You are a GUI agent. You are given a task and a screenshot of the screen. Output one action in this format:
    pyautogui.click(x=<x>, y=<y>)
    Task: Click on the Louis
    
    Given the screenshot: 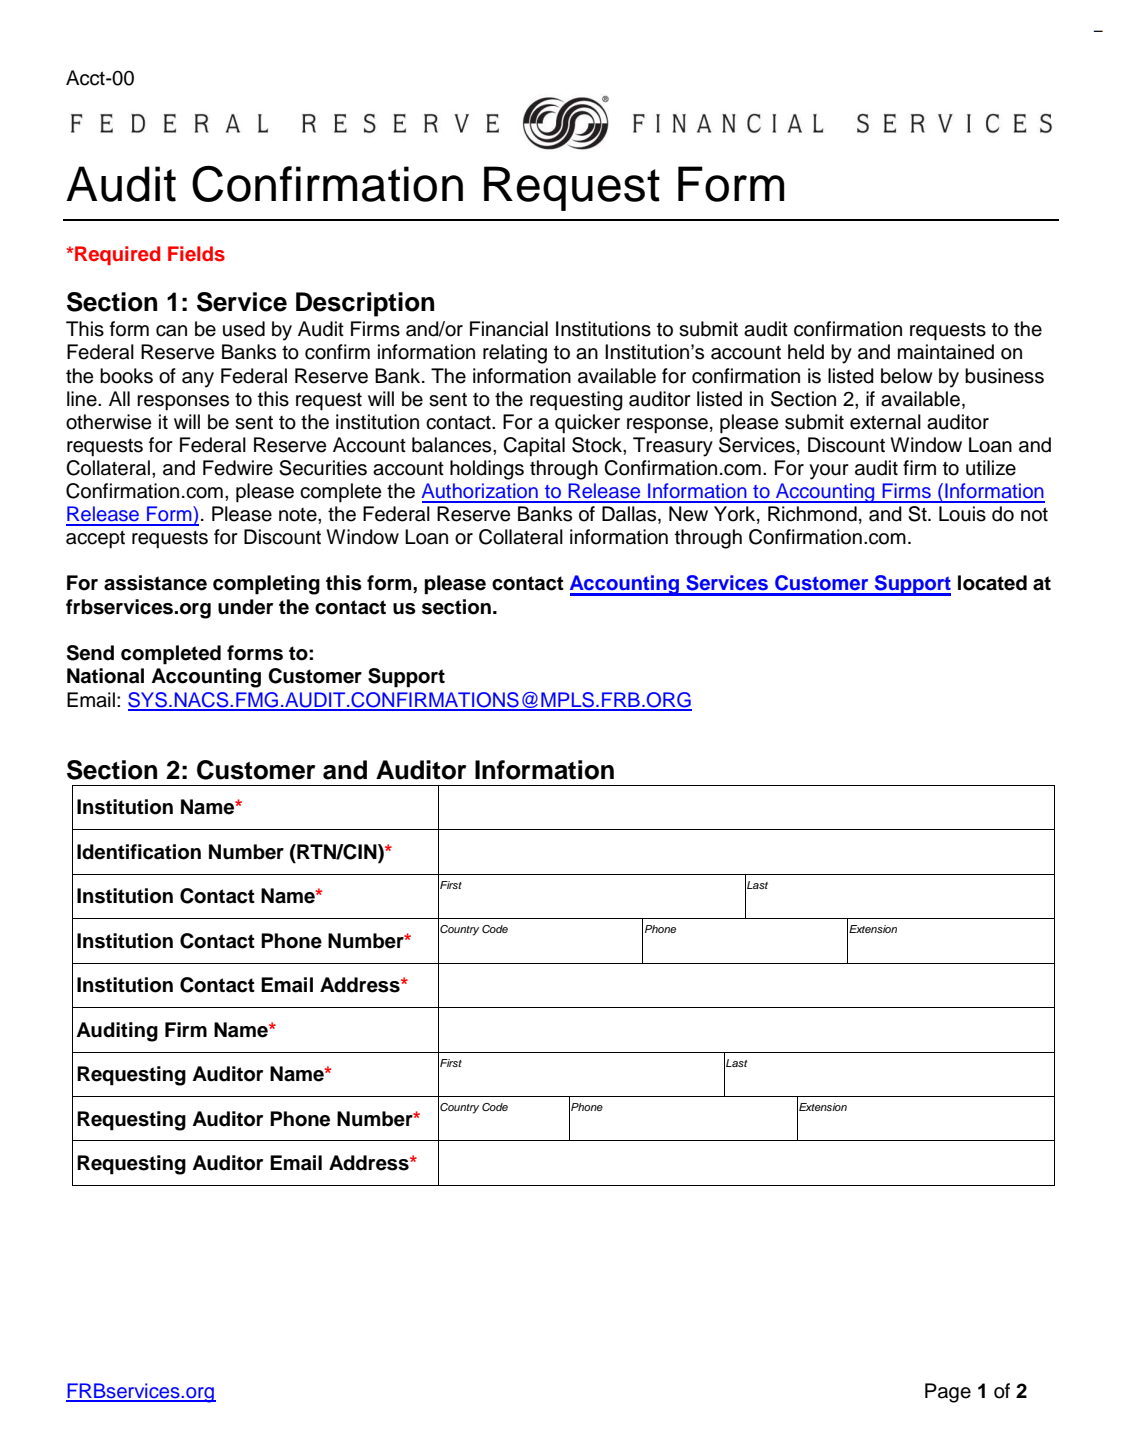 What is the action you would take?
    pyautogui.click(x=962, y=514)
